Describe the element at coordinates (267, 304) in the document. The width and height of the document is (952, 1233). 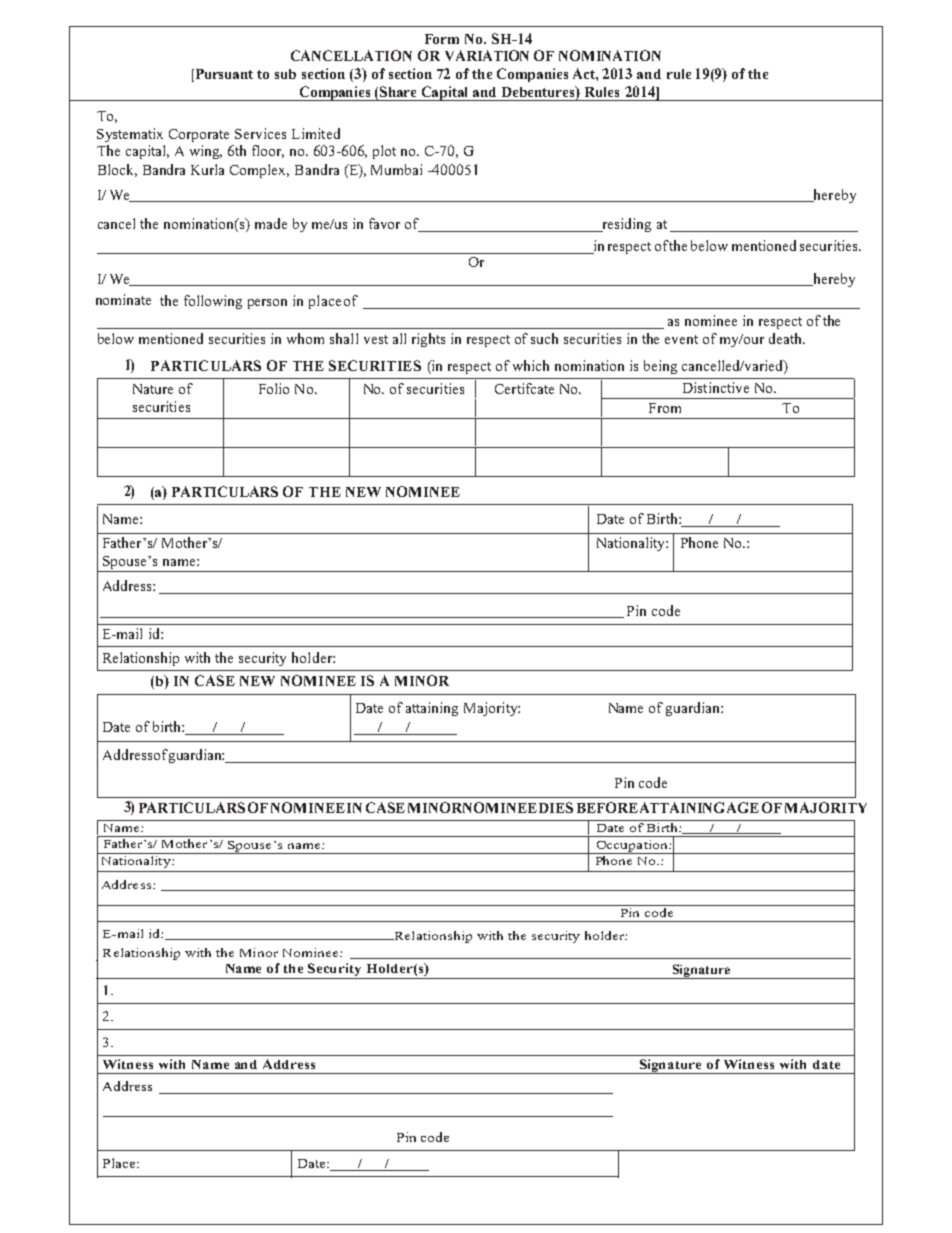
I see `person` at that location.
